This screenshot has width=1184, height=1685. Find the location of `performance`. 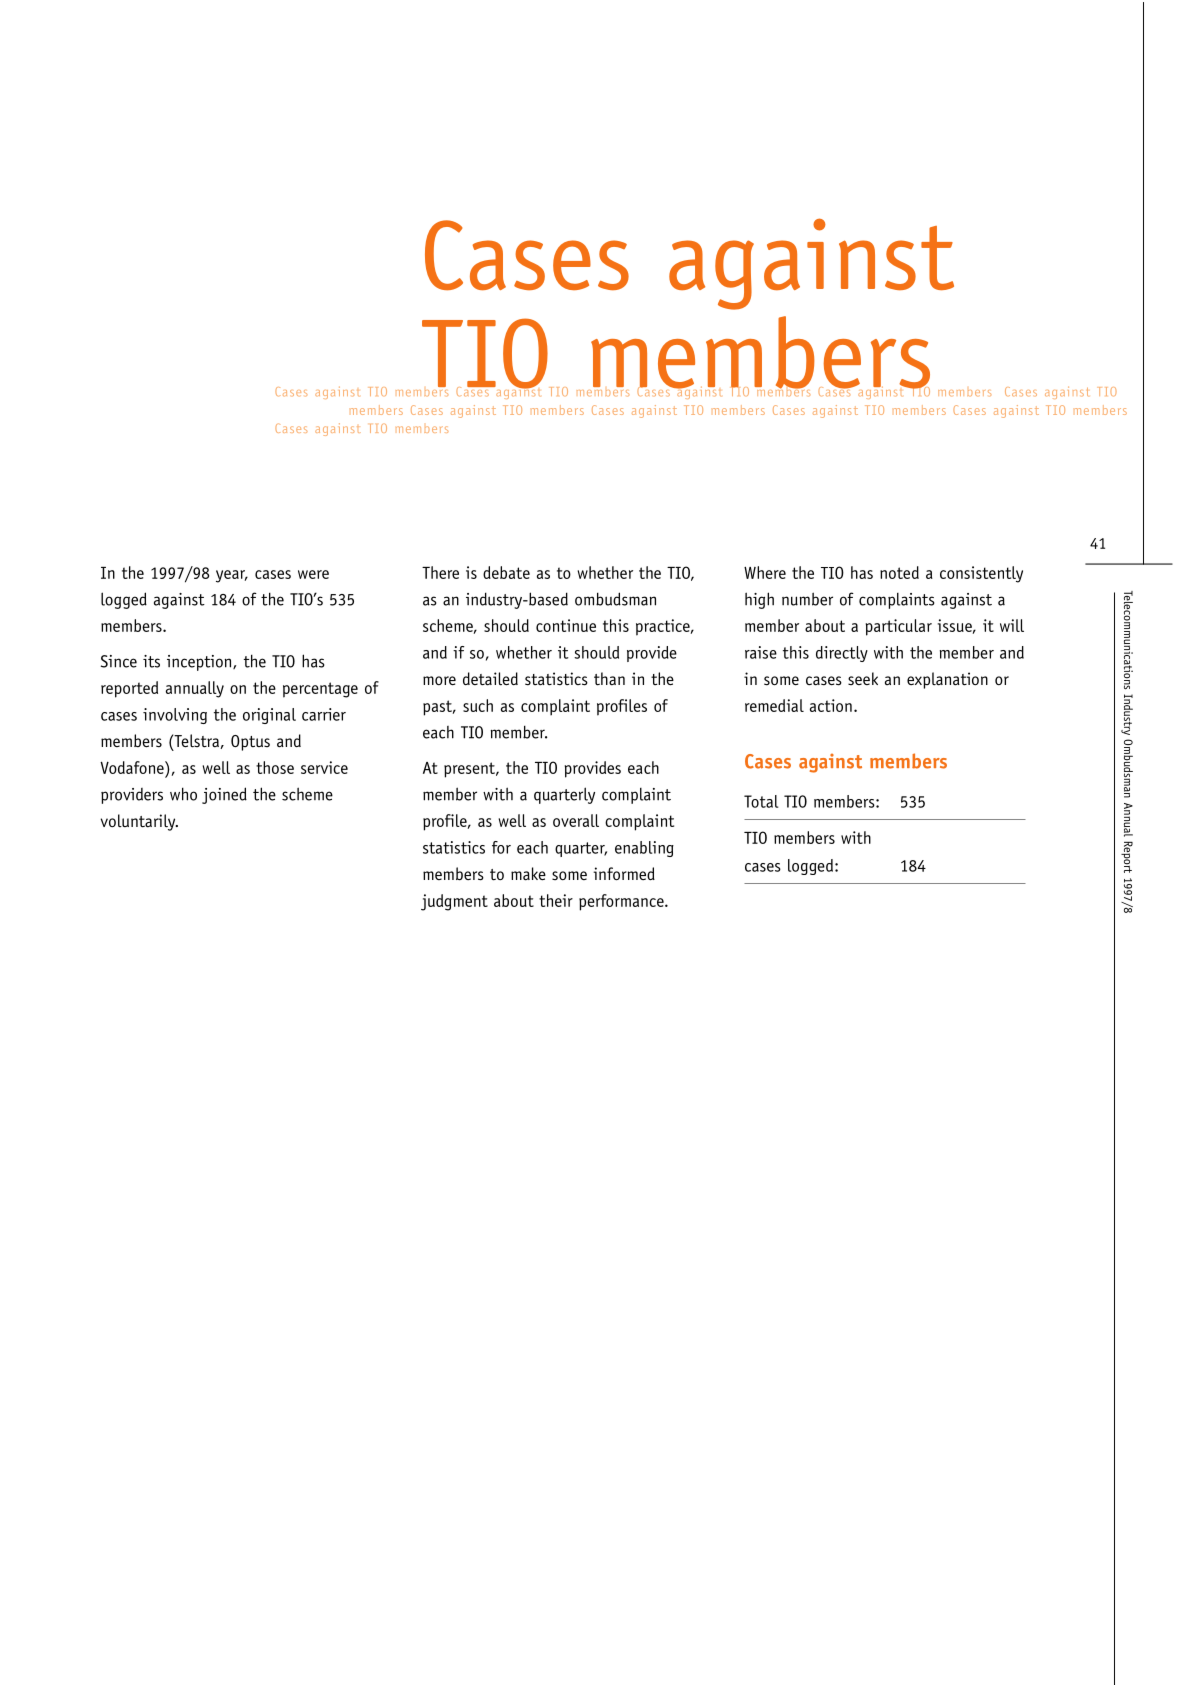

performance is located at coordinates (622, 902).
